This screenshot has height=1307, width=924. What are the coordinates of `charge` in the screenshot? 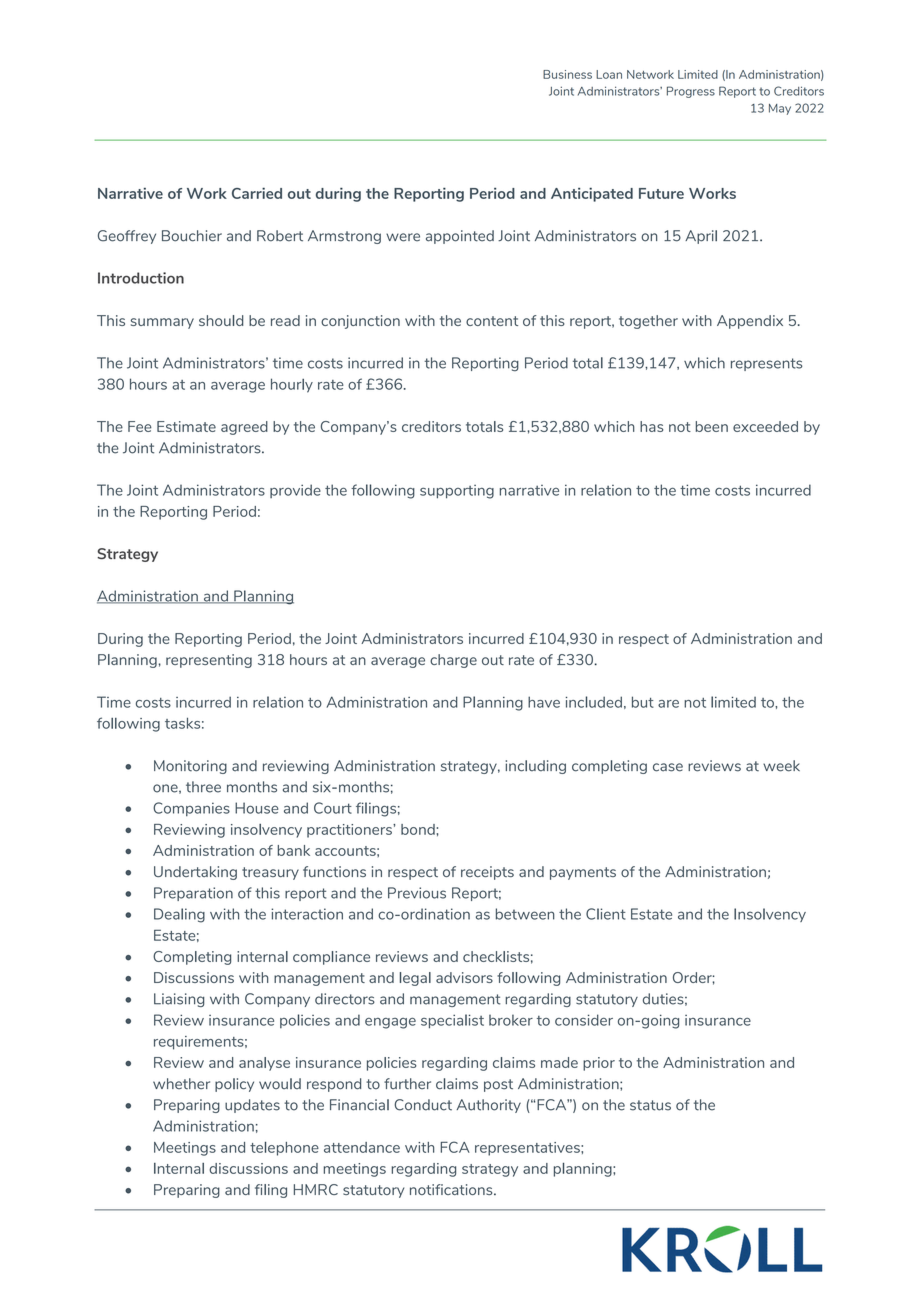 It's located at (453, 661).
